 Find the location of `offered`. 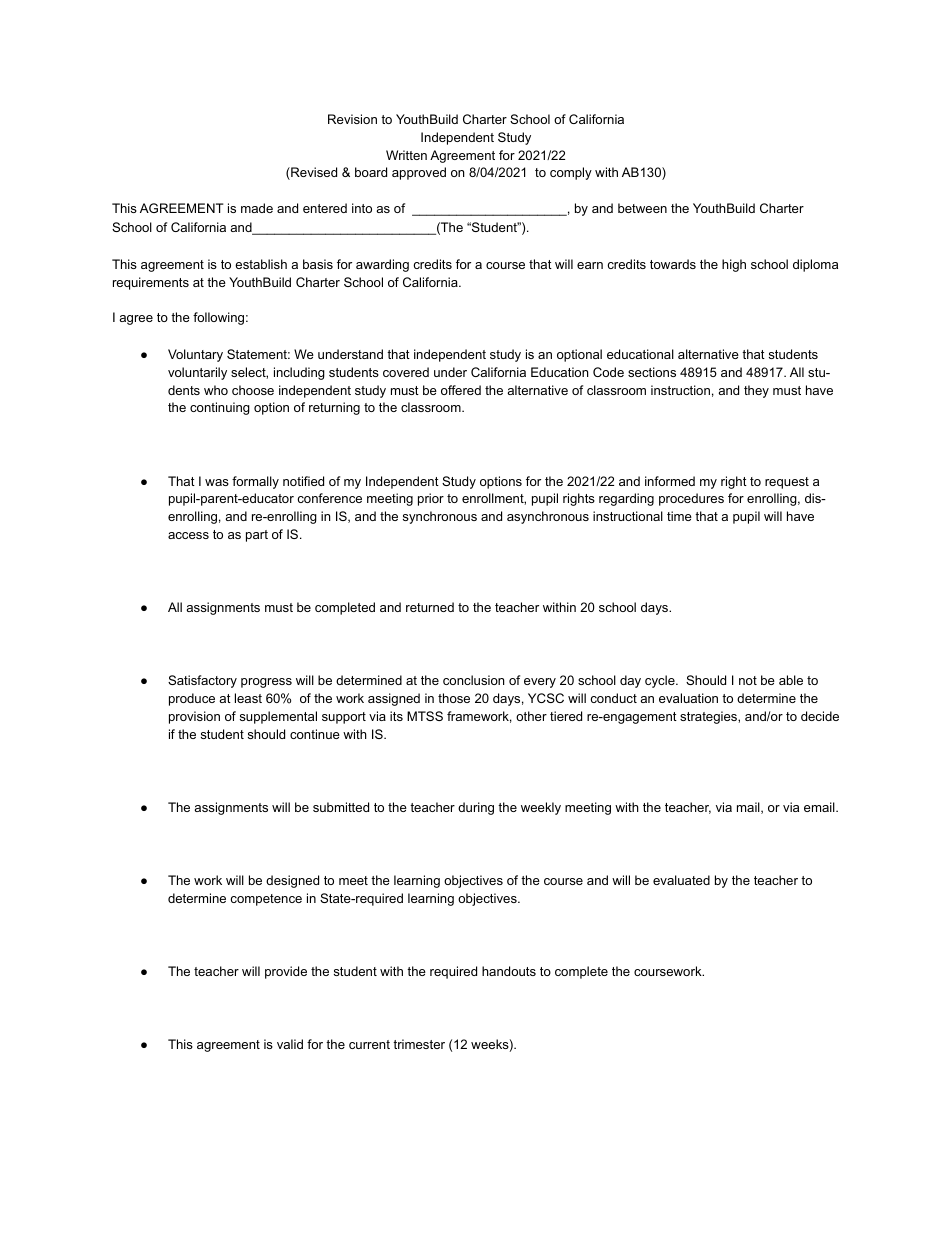

offered is located at coordinates (461, 390).
